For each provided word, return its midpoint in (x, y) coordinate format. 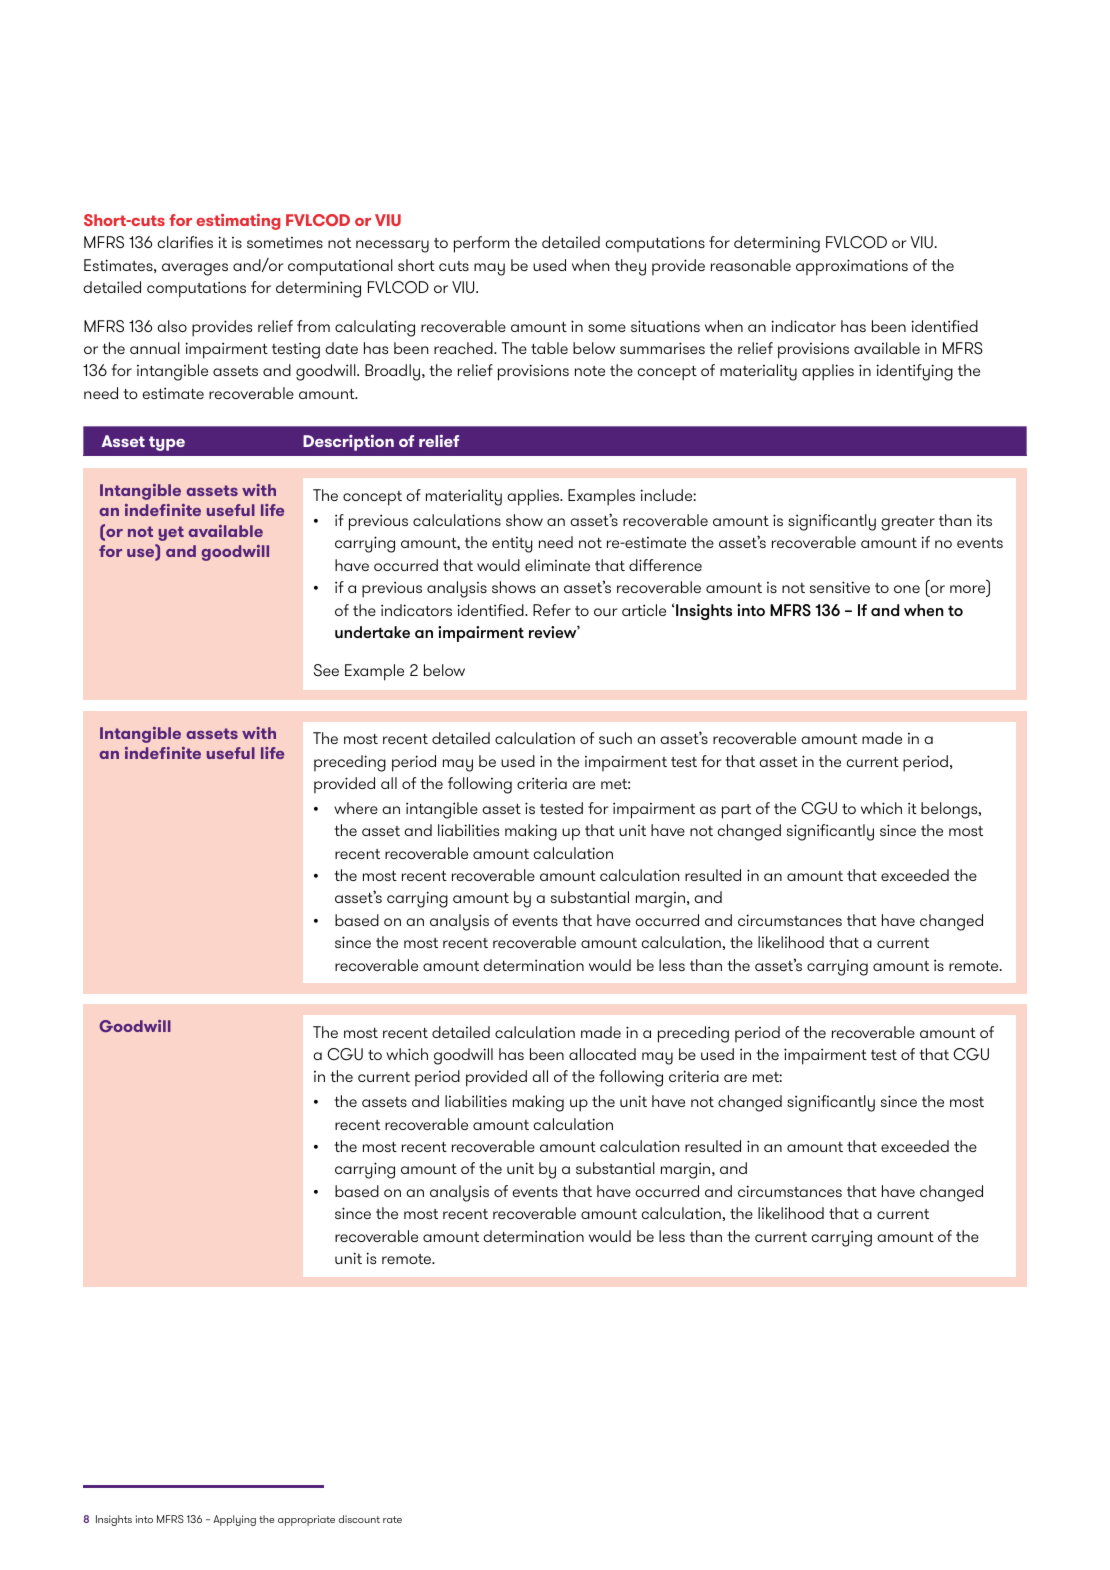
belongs (950, 810)
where (356, 808)
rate (392, 1519)
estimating (238, 222)
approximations (852, 267)
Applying (234, 1520)
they (630, 267)
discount (359, 1519)
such (615, 738)
